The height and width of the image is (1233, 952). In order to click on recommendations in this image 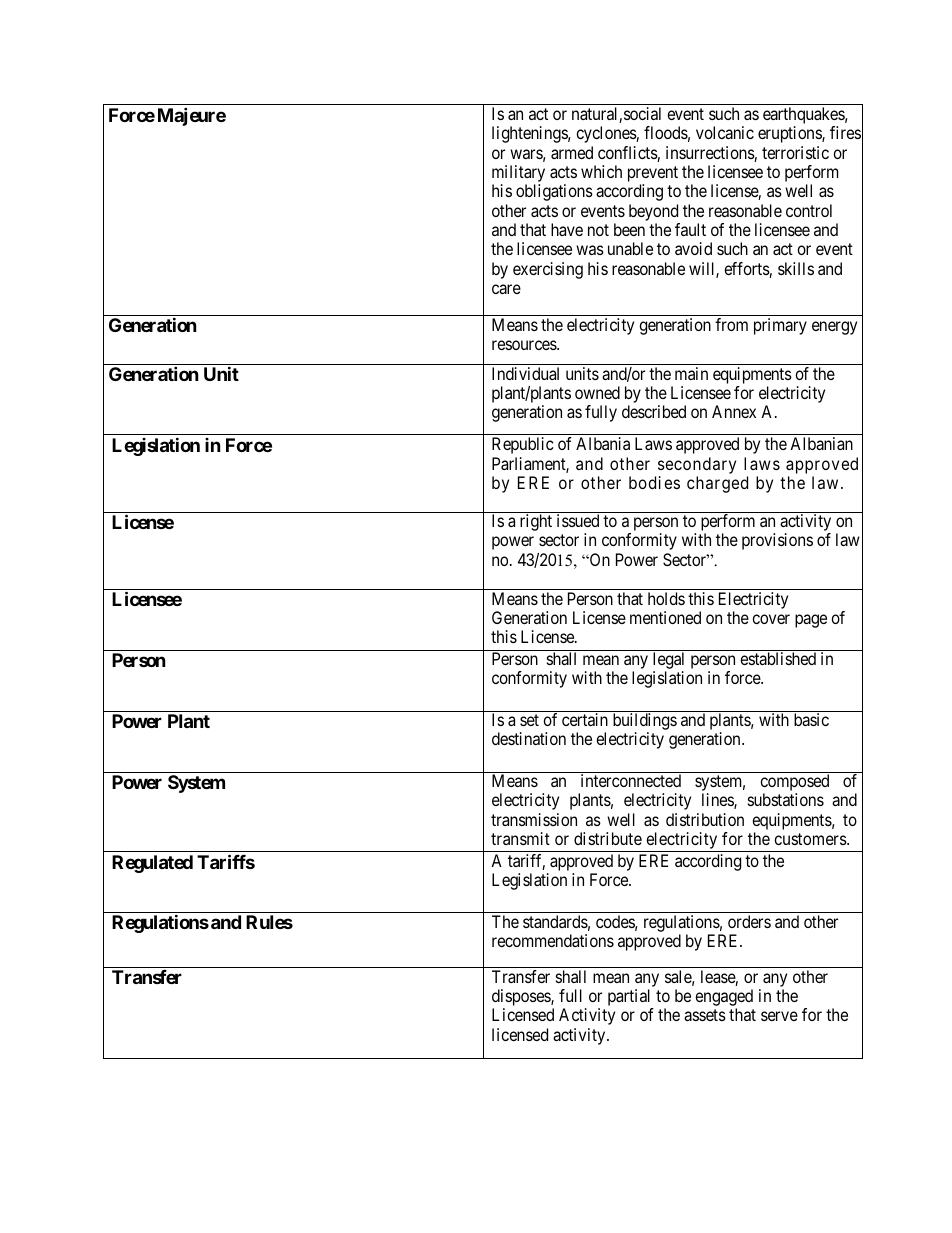, I will do `click(553, 940)`.
